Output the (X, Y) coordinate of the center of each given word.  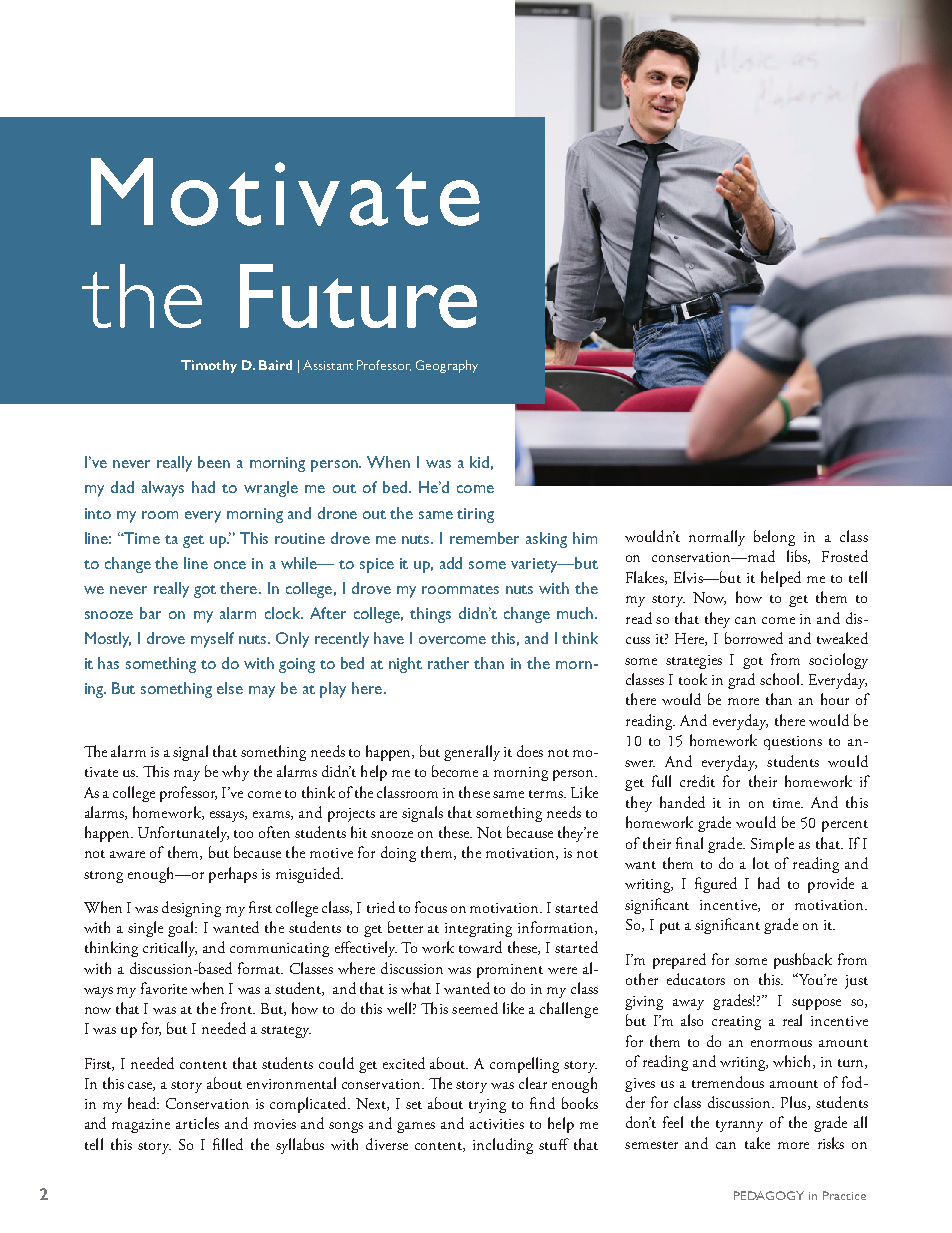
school (781, 679)
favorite (164, 988)
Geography (447, 366)
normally (717, 538)
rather (448, 663)
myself (212, 640)
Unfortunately (183, 834)
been (214, 462)
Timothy (209, 366)
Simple (772, 845)
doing (398, 854)
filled (228, 1144)
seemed (475, 1008)
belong (774, 538)
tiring (475, 515)
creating (736, 1023)
